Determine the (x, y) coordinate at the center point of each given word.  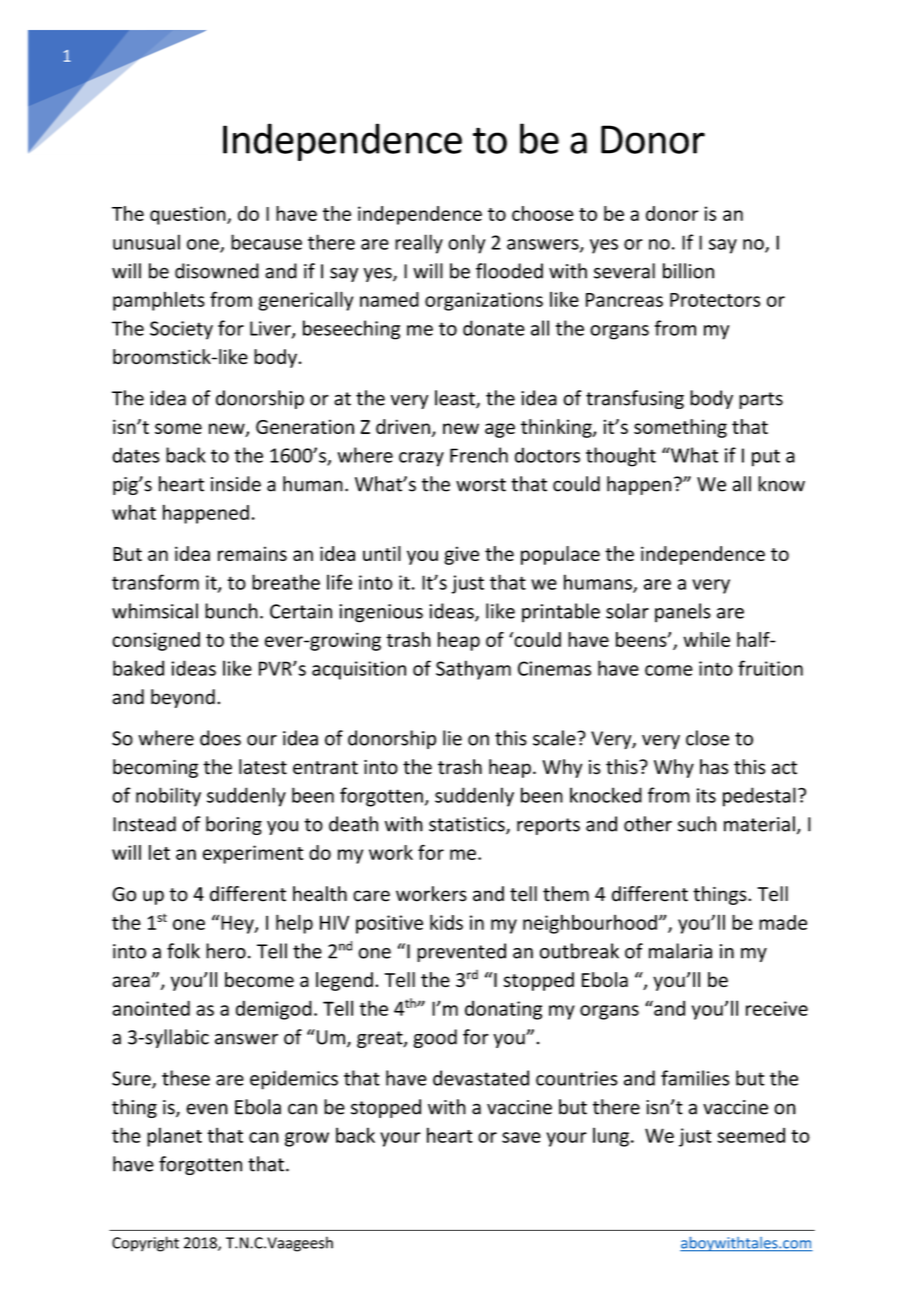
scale (555, 738)
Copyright (145, 1244)
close (707, 738)
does (220, 738)
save (521, 1137)
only (466, 244)
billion (688, 271)
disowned (217, 271)
